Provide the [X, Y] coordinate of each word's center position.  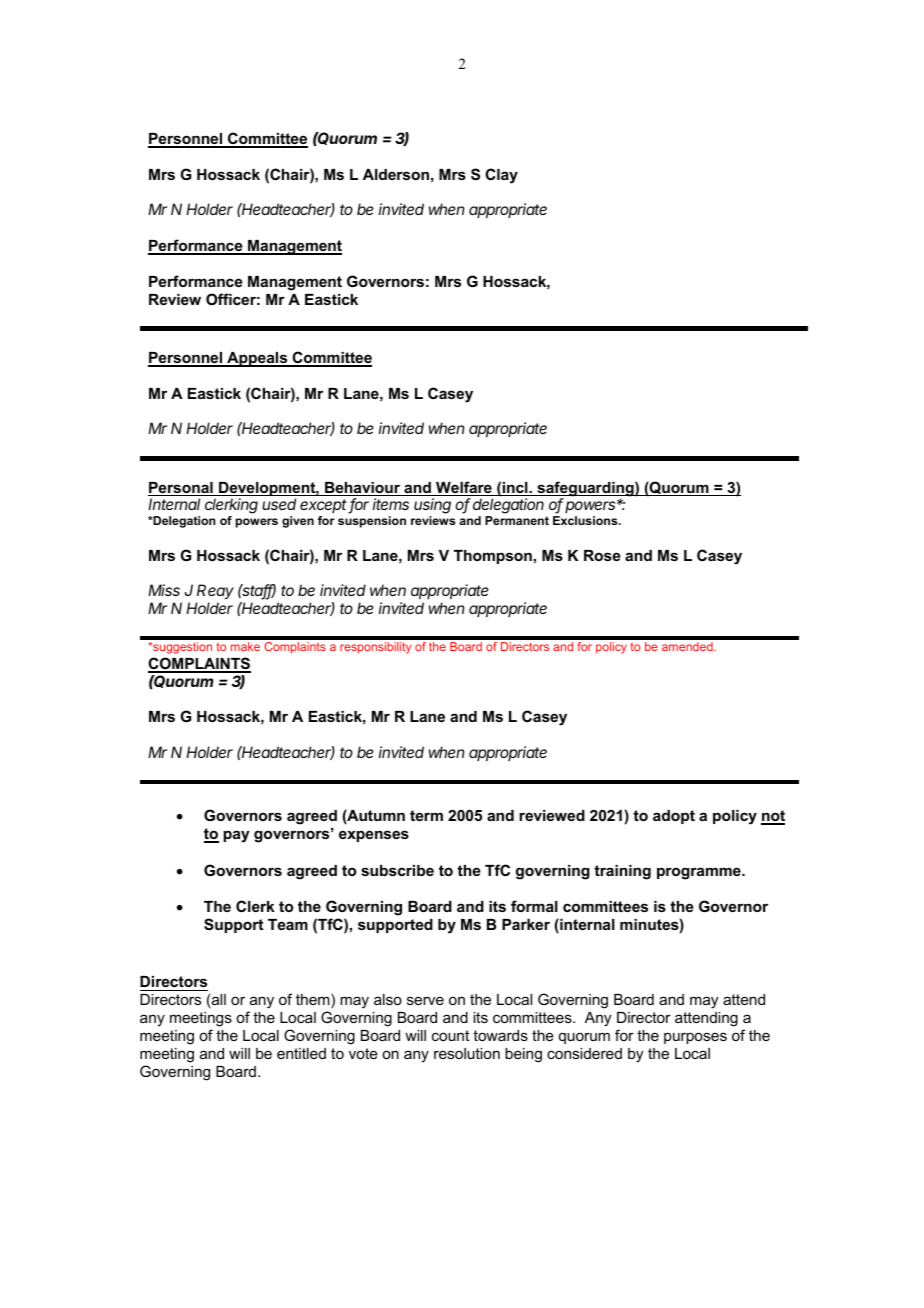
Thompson [493, 557]
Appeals [257, 359]
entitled [301, 1053]
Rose [602, 555]
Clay [501, 176]
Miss [164, 590]
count [450, 1035]
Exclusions [586, 520]
